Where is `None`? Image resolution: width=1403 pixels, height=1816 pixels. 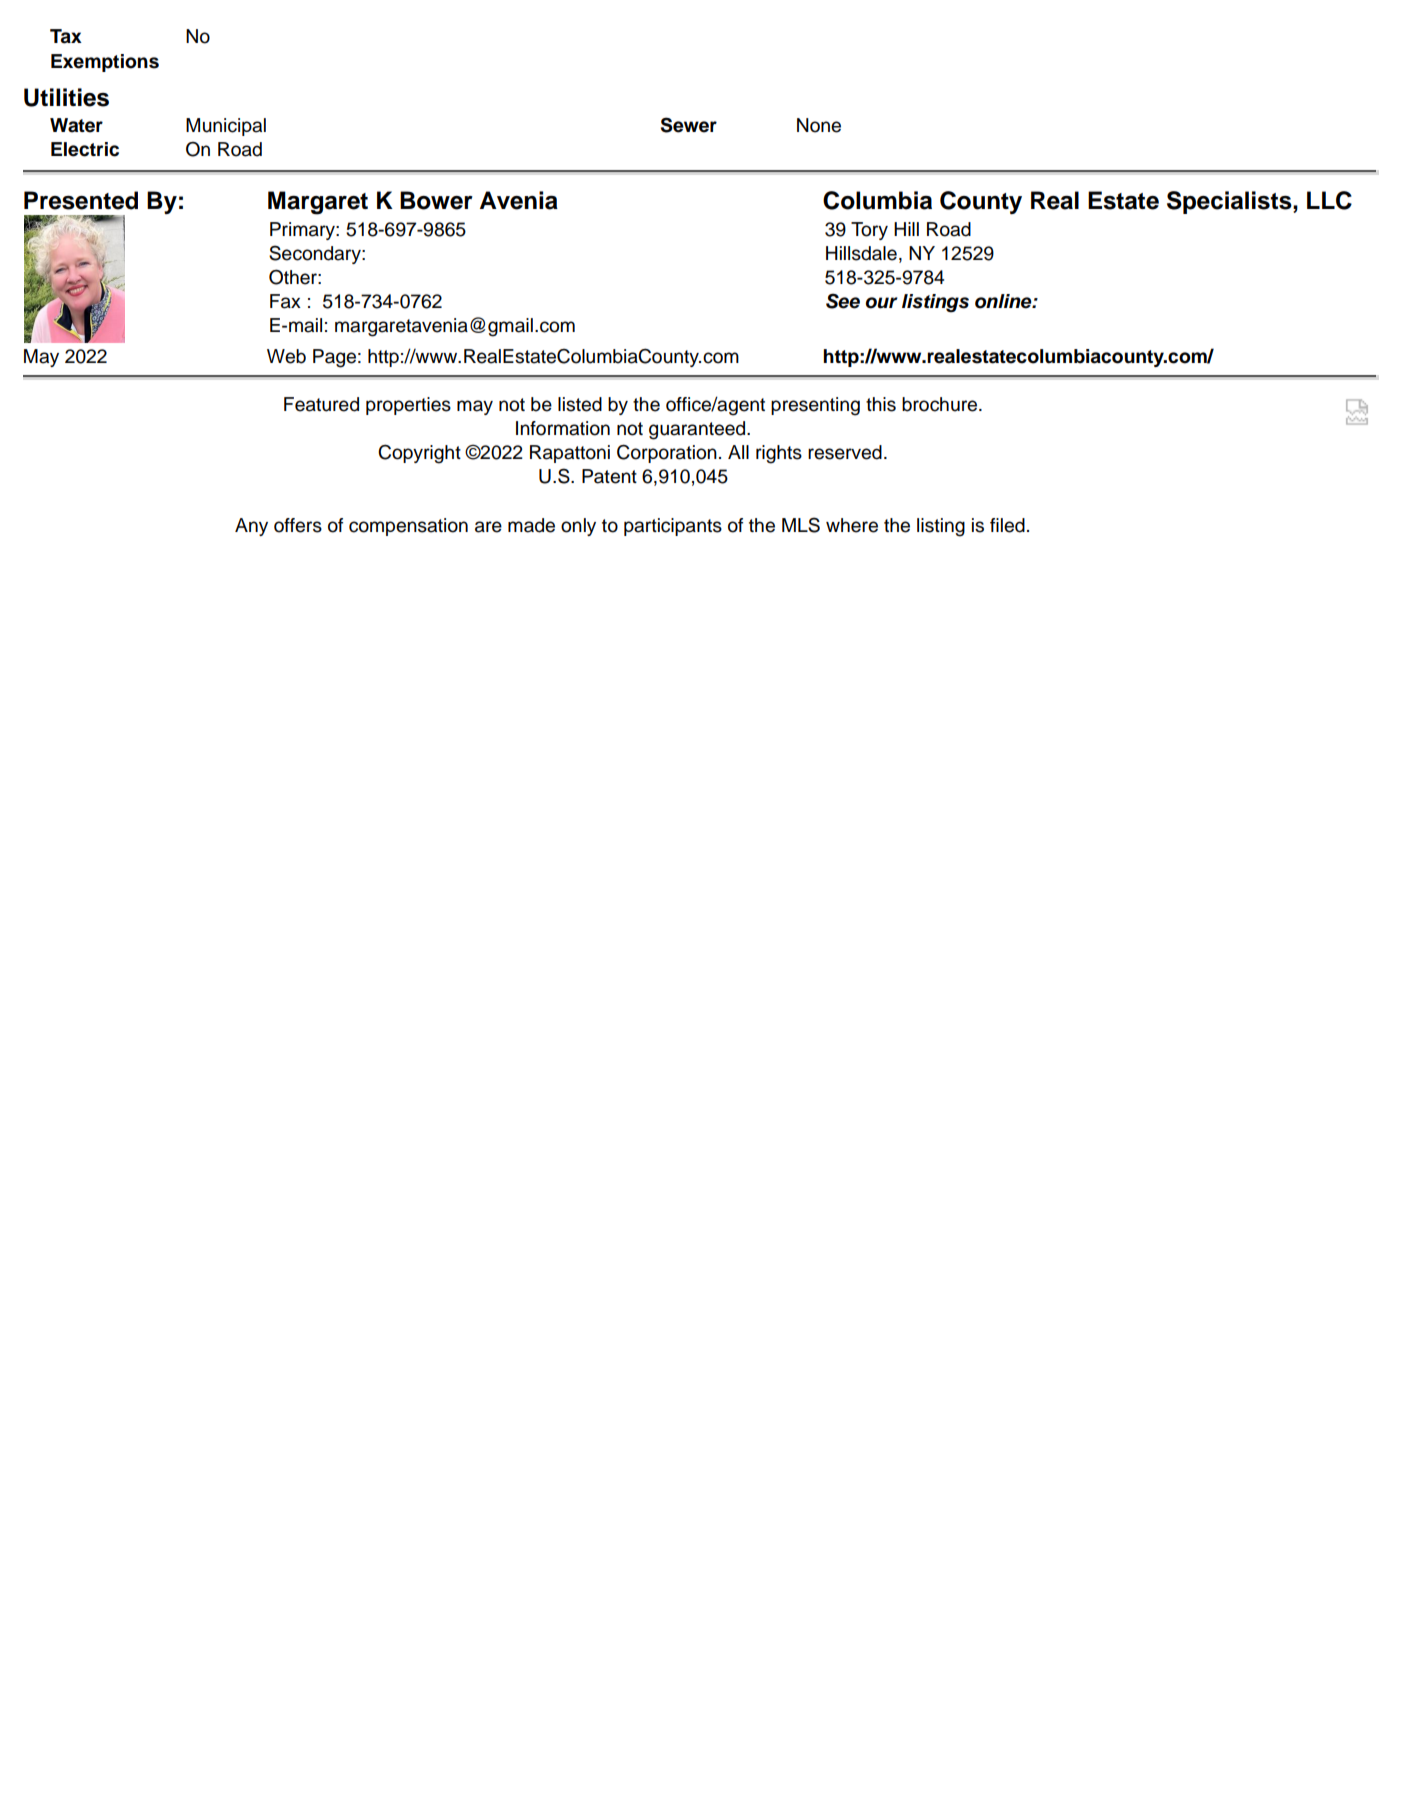 None is located at coordinates (819, 125).
